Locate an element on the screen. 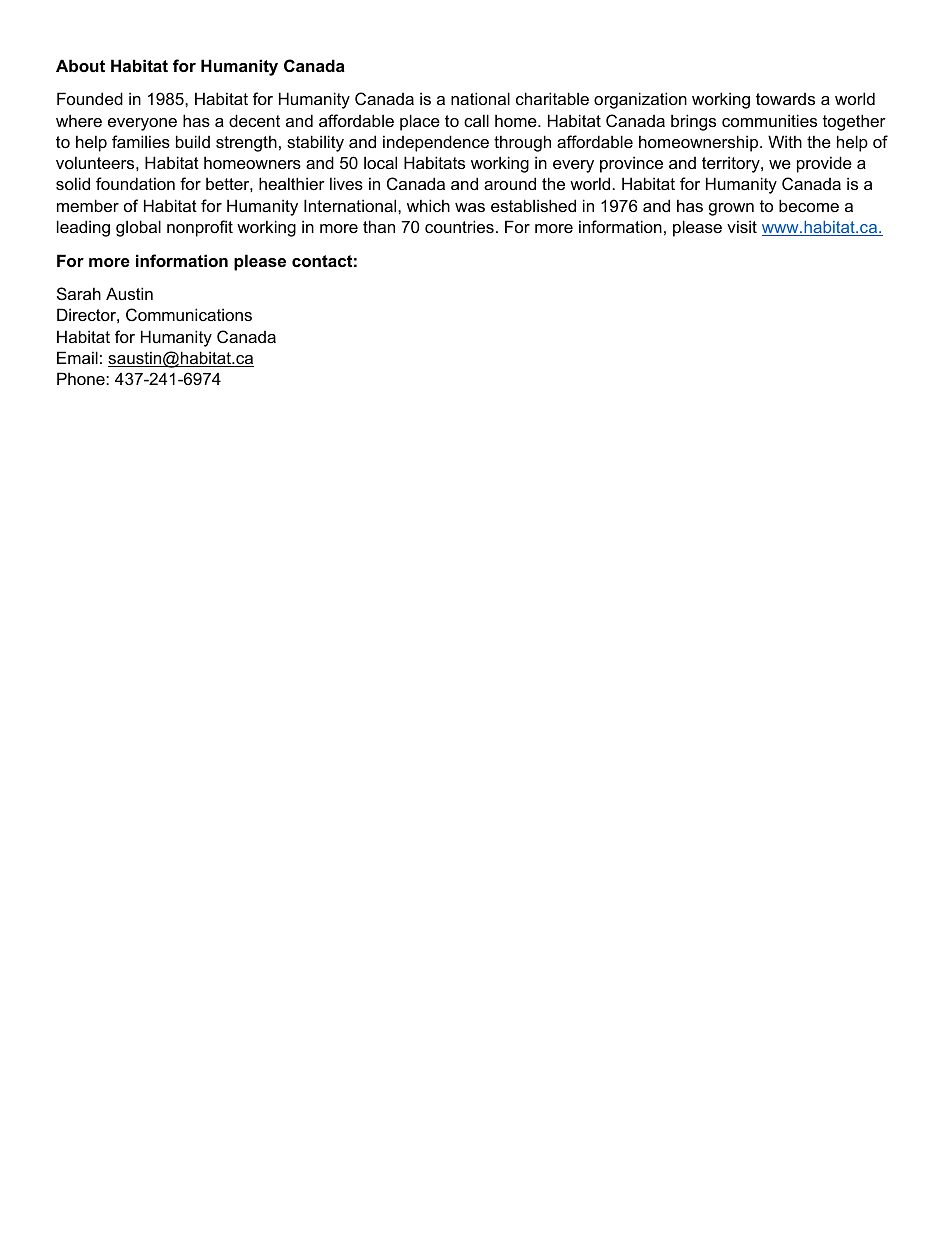 This screenshot has height=1233, width=952. About is located at coordinates (80, 65).
